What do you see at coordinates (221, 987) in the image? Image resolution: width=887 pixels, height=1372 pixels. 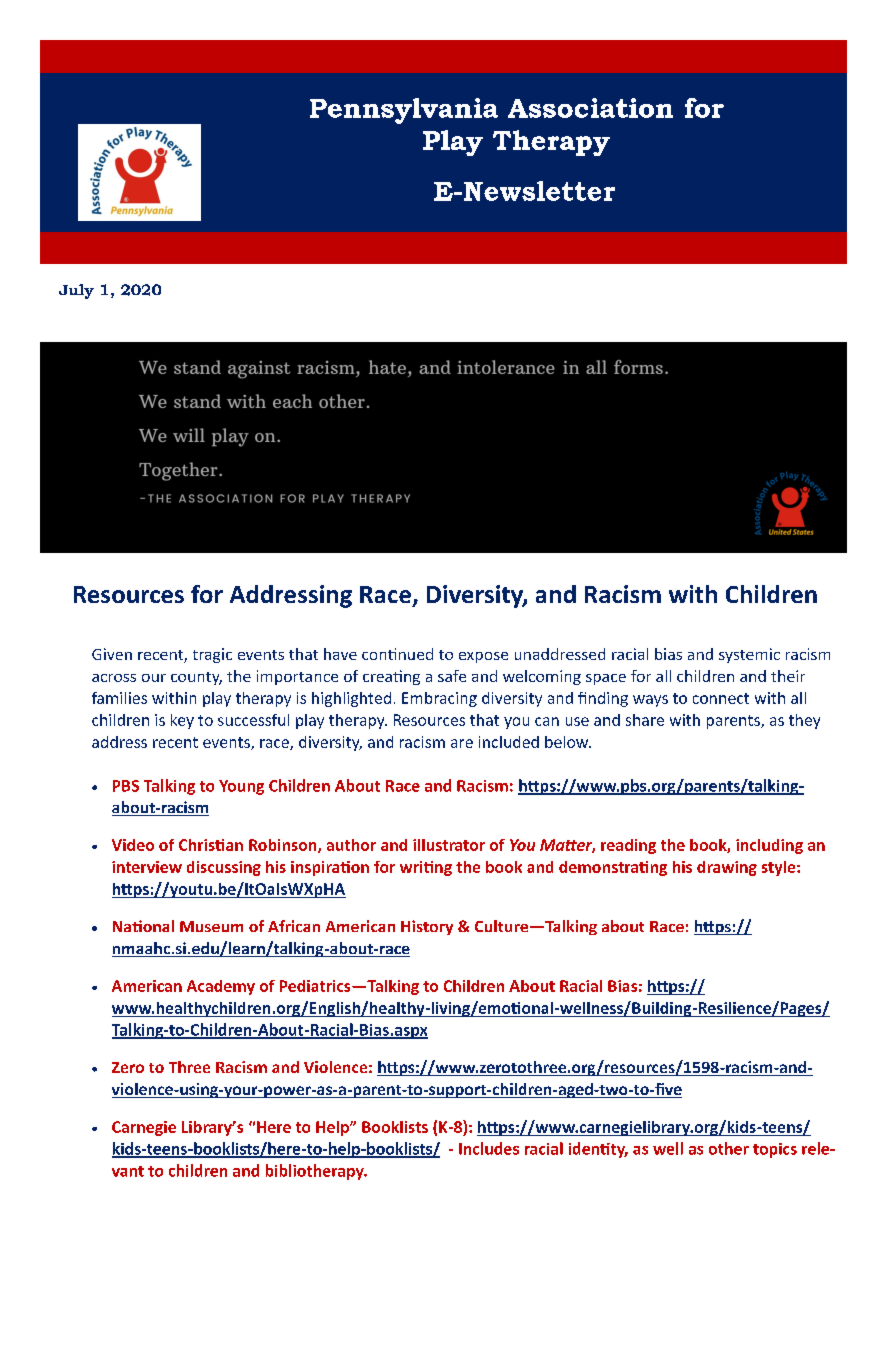 I see `Academy` at bounding box center [221, 987].
